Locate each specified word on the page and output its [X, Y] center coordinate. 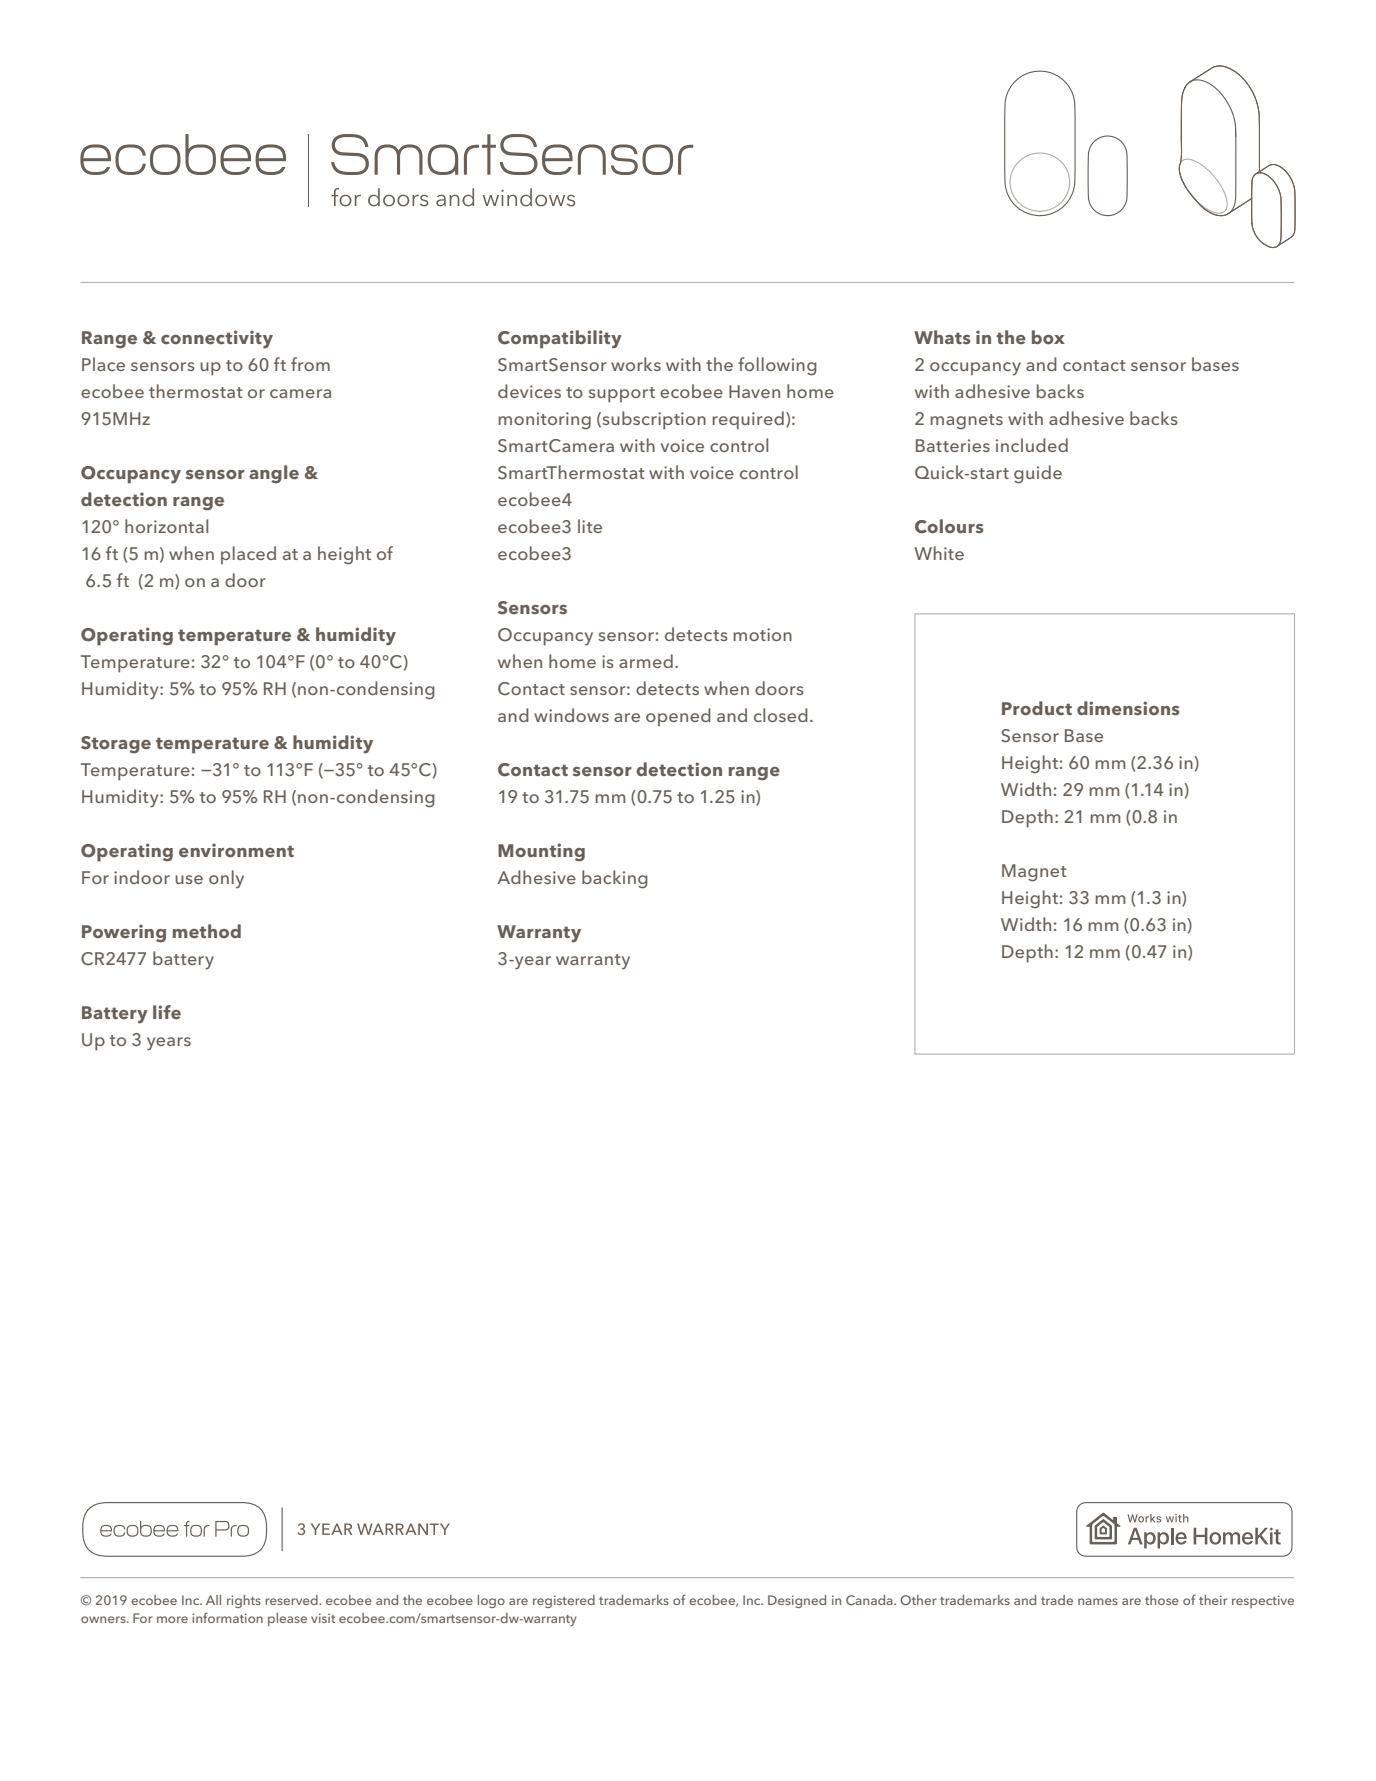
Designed [797, 1601]
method [207, 931]
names [1098, 1601]
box [1048, 337]
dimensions [1128, 708]
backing [615, 879]
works [636, 364]
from [310, 364]
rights [244, 1601]
